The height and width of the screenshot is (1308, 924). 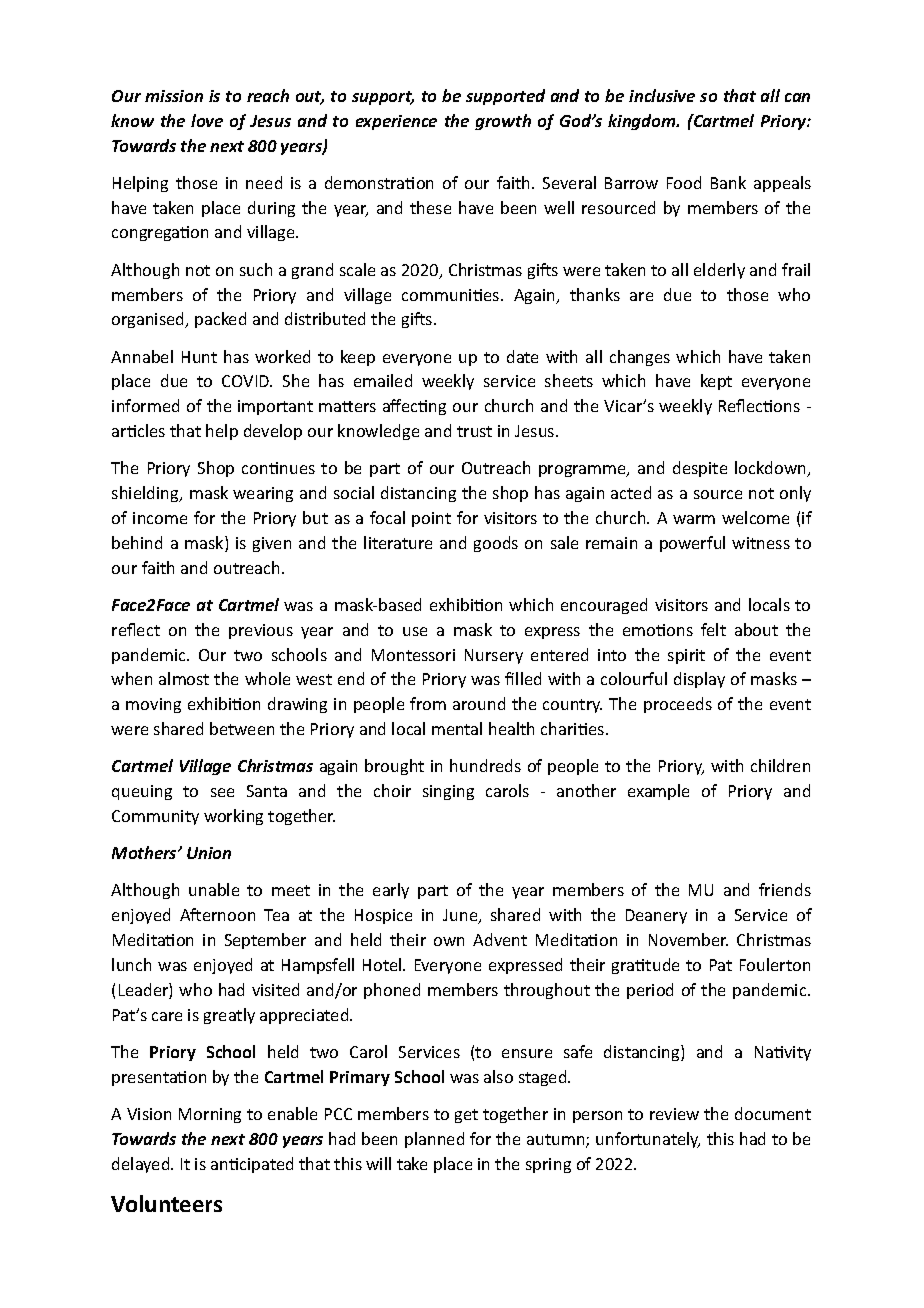 I want to click on love, so click(x=207, y=120).
